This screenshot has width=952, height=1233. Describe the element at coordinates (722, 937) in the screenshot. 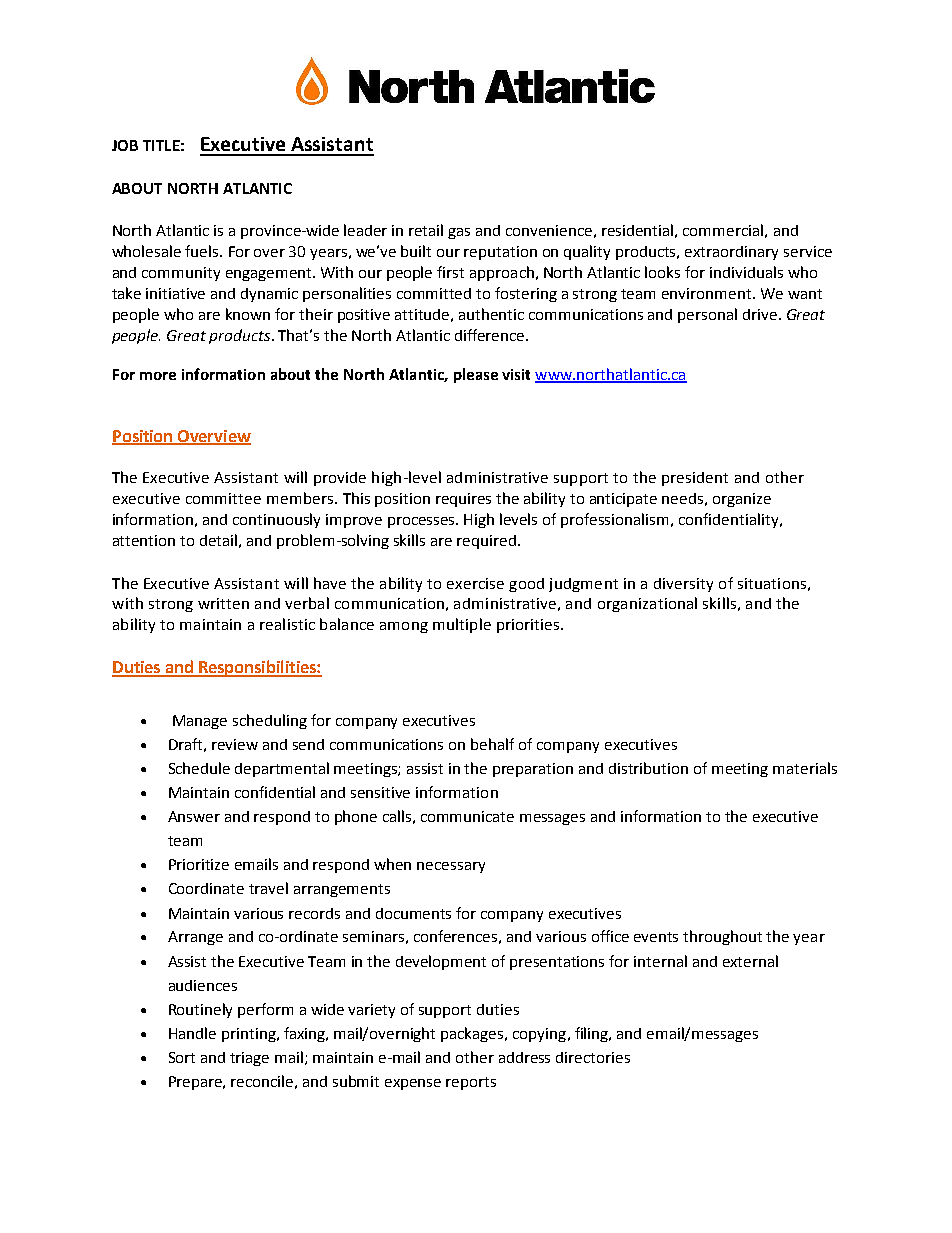

I see `throughout` at that location.
